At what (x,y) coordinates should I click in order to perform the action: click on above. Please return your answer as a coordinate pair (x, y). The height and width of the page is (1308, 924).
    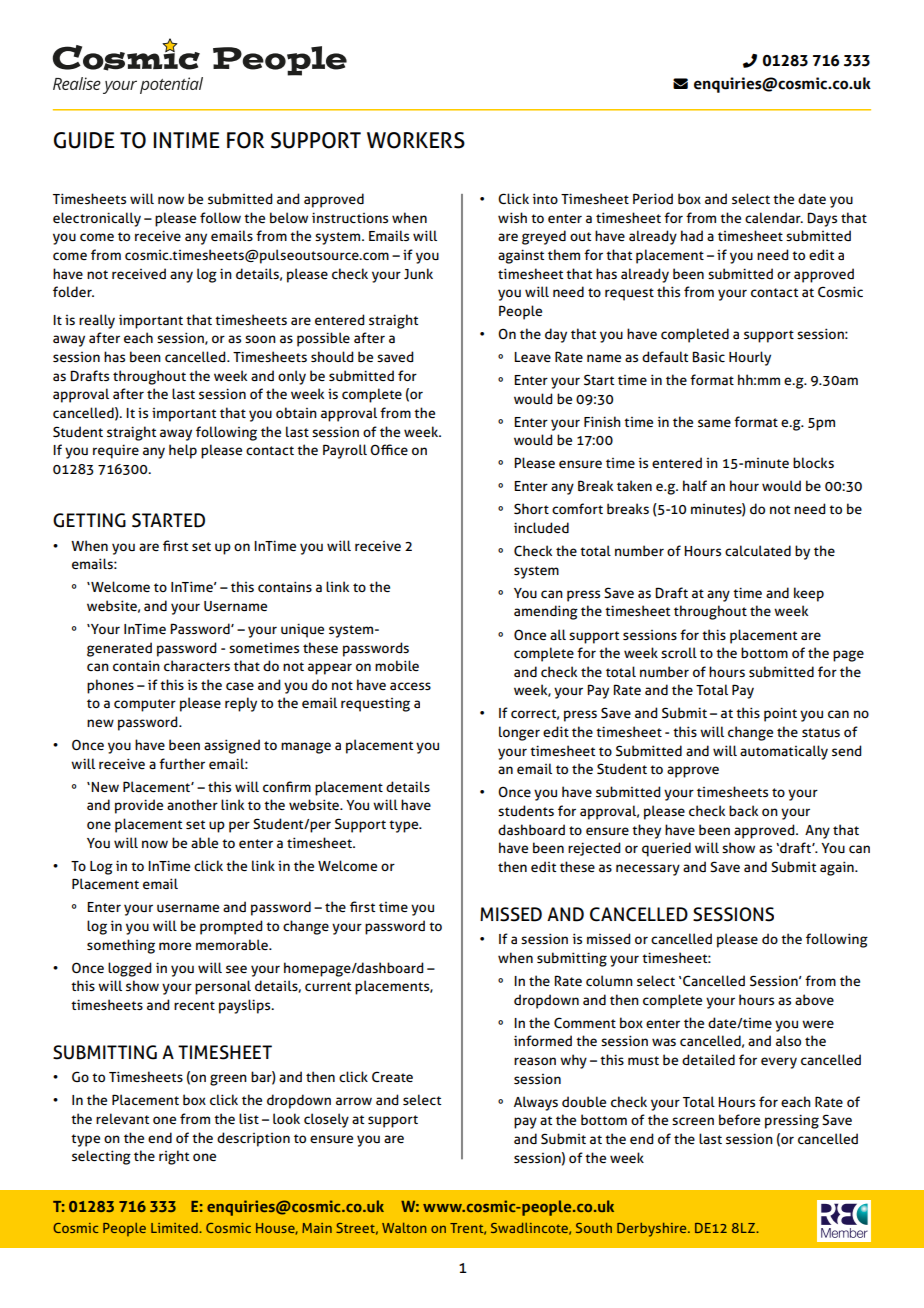
    Looking at the image, I should click on (814, 999).
